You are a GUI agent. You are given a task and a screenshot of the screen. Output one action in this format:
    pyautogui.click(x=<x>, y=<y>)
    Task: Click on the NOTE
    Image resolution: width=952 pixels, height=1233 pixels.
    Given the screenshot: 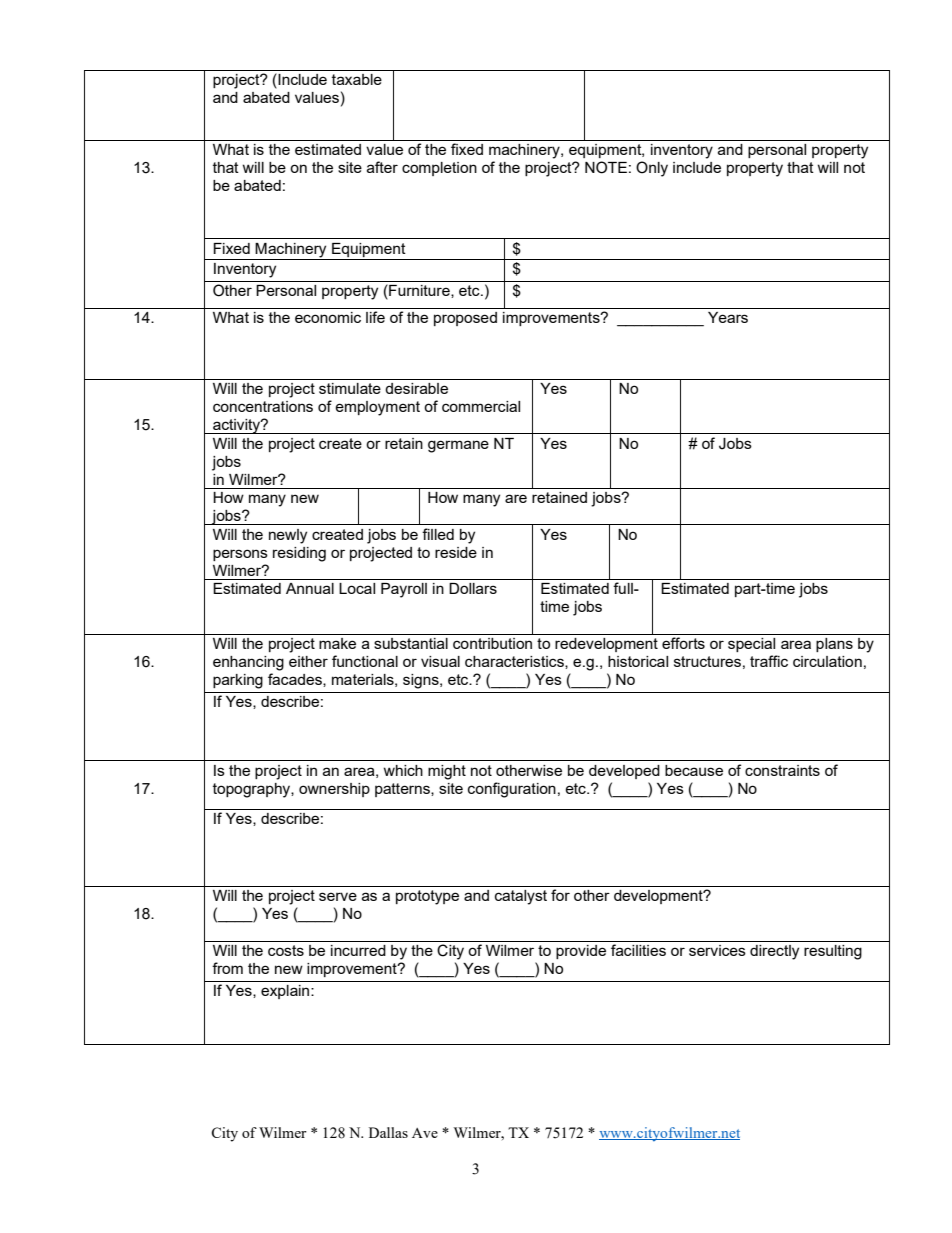 What is the action you would take?
    pyautogui.click(x=606, y=167)
